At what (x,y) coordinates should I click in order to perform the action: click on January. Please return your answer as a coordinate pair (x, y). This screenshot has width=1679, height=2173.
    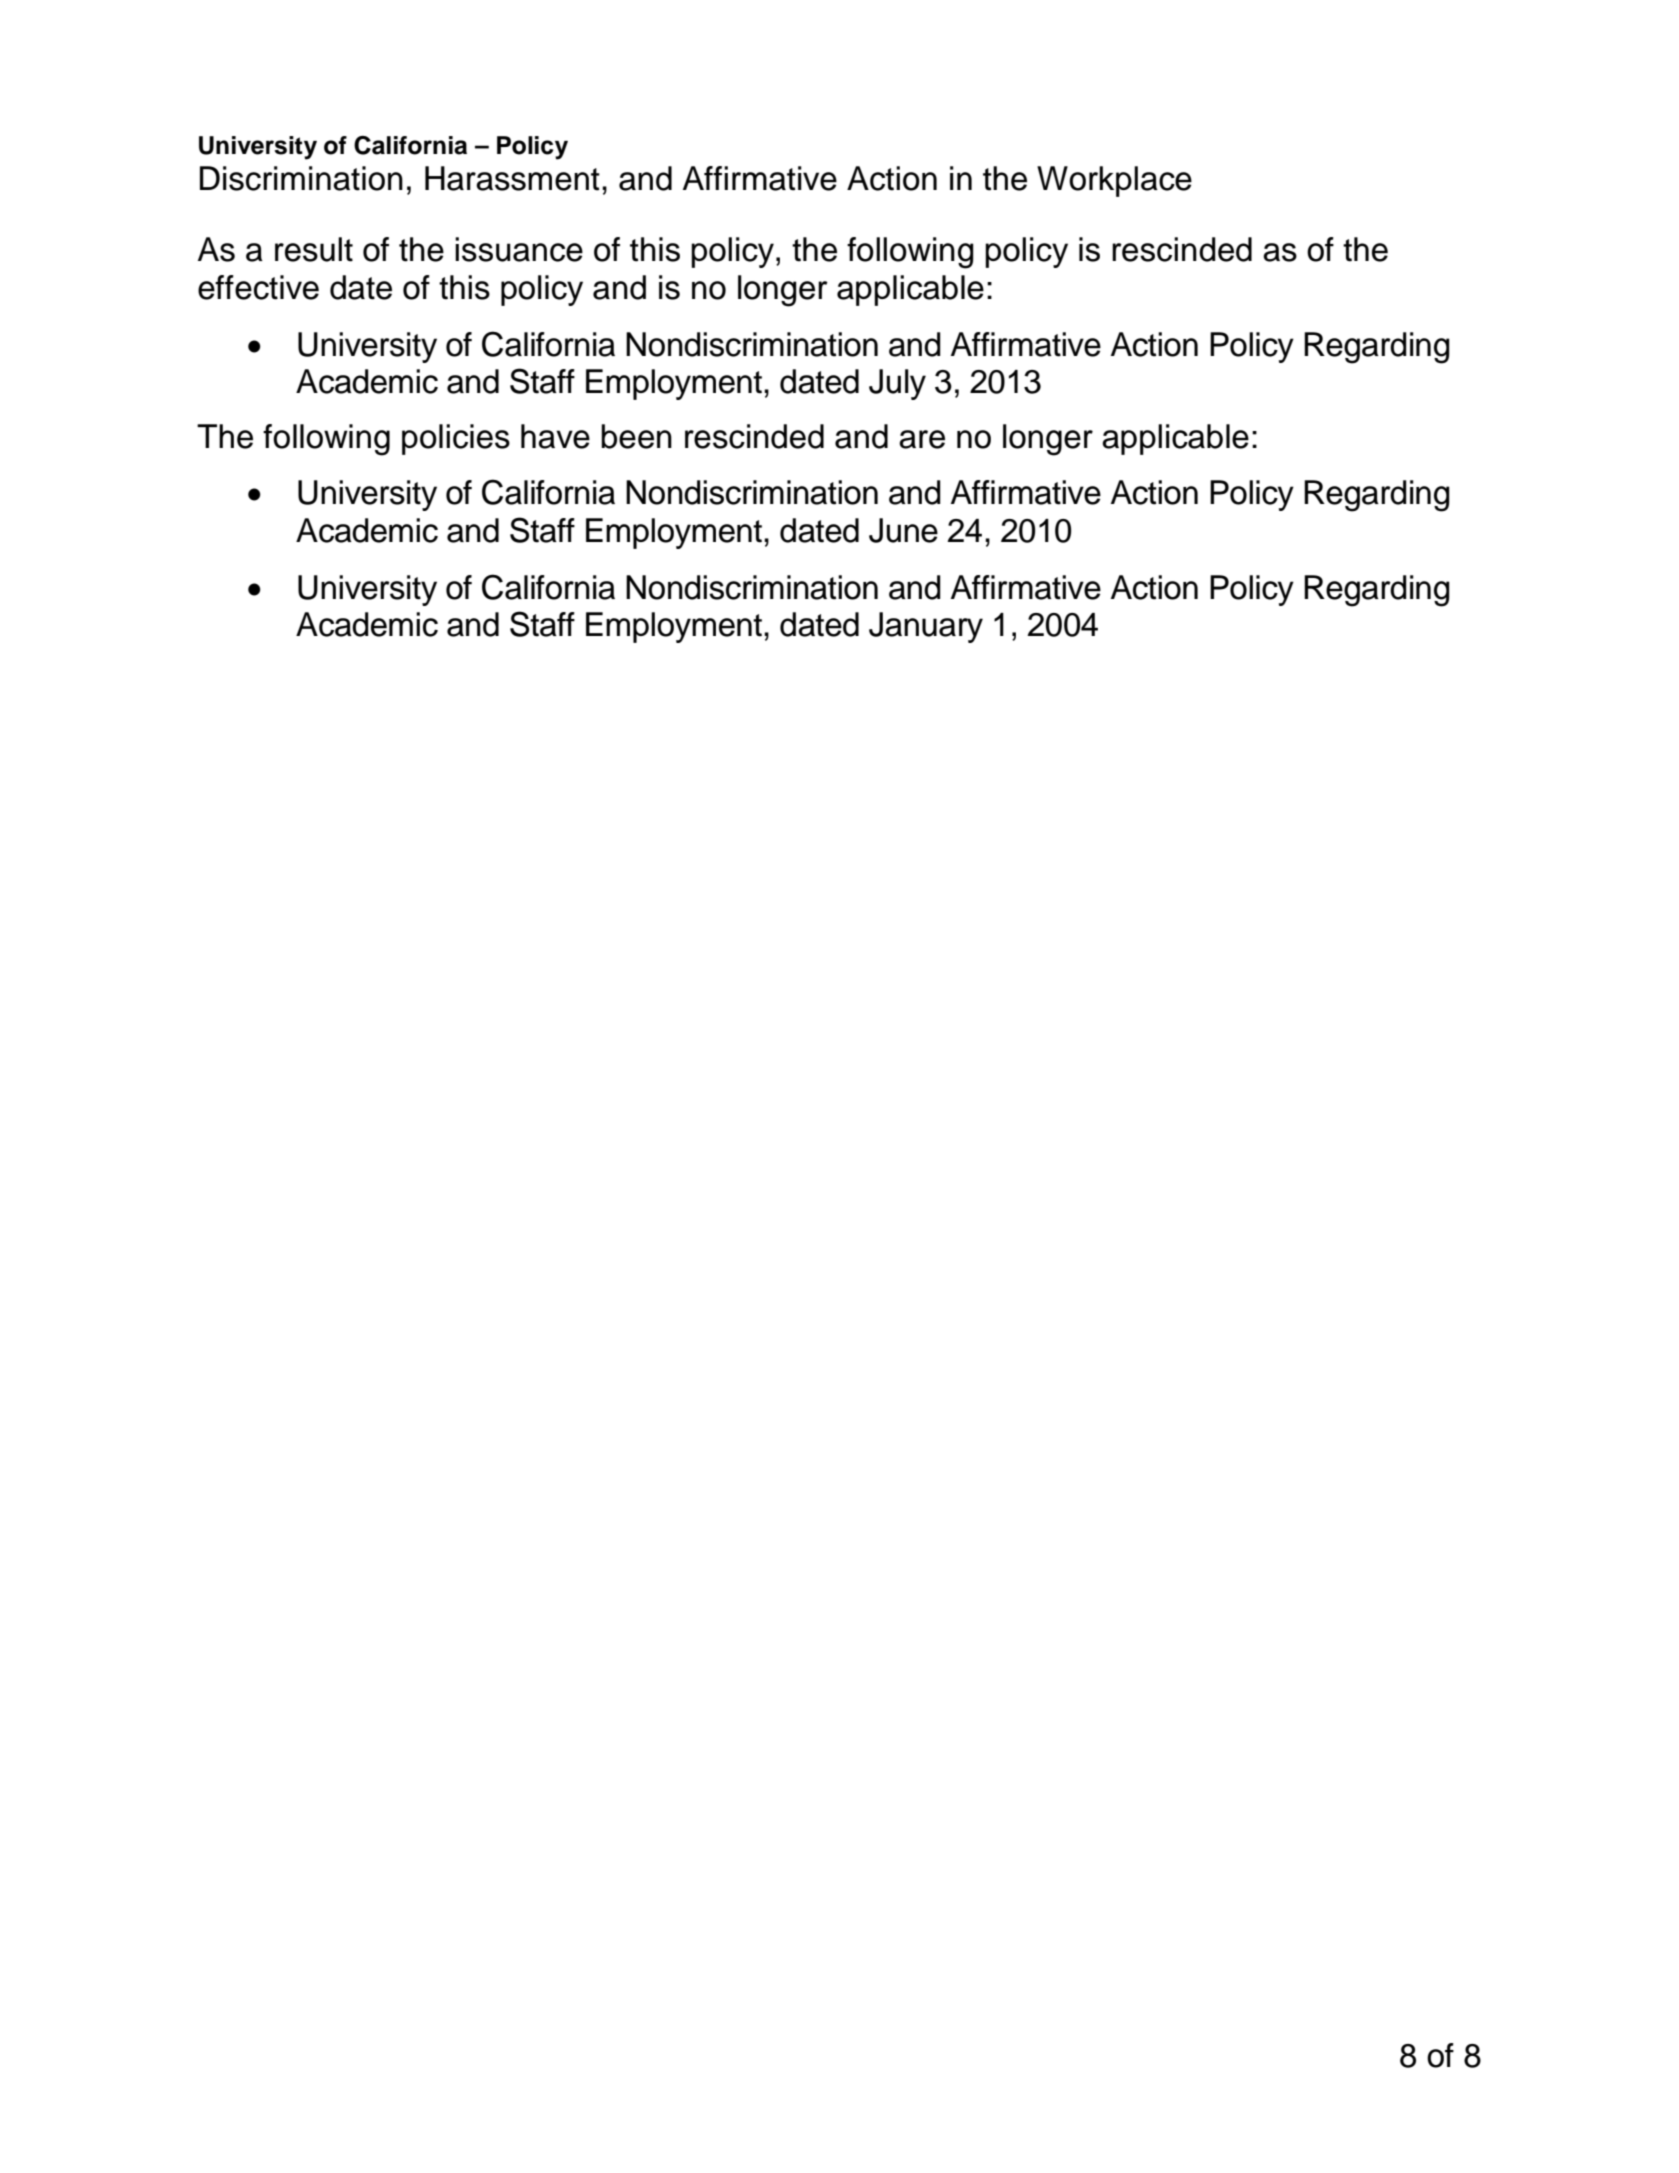
    Looking at the image, I should click on (926, 627).
